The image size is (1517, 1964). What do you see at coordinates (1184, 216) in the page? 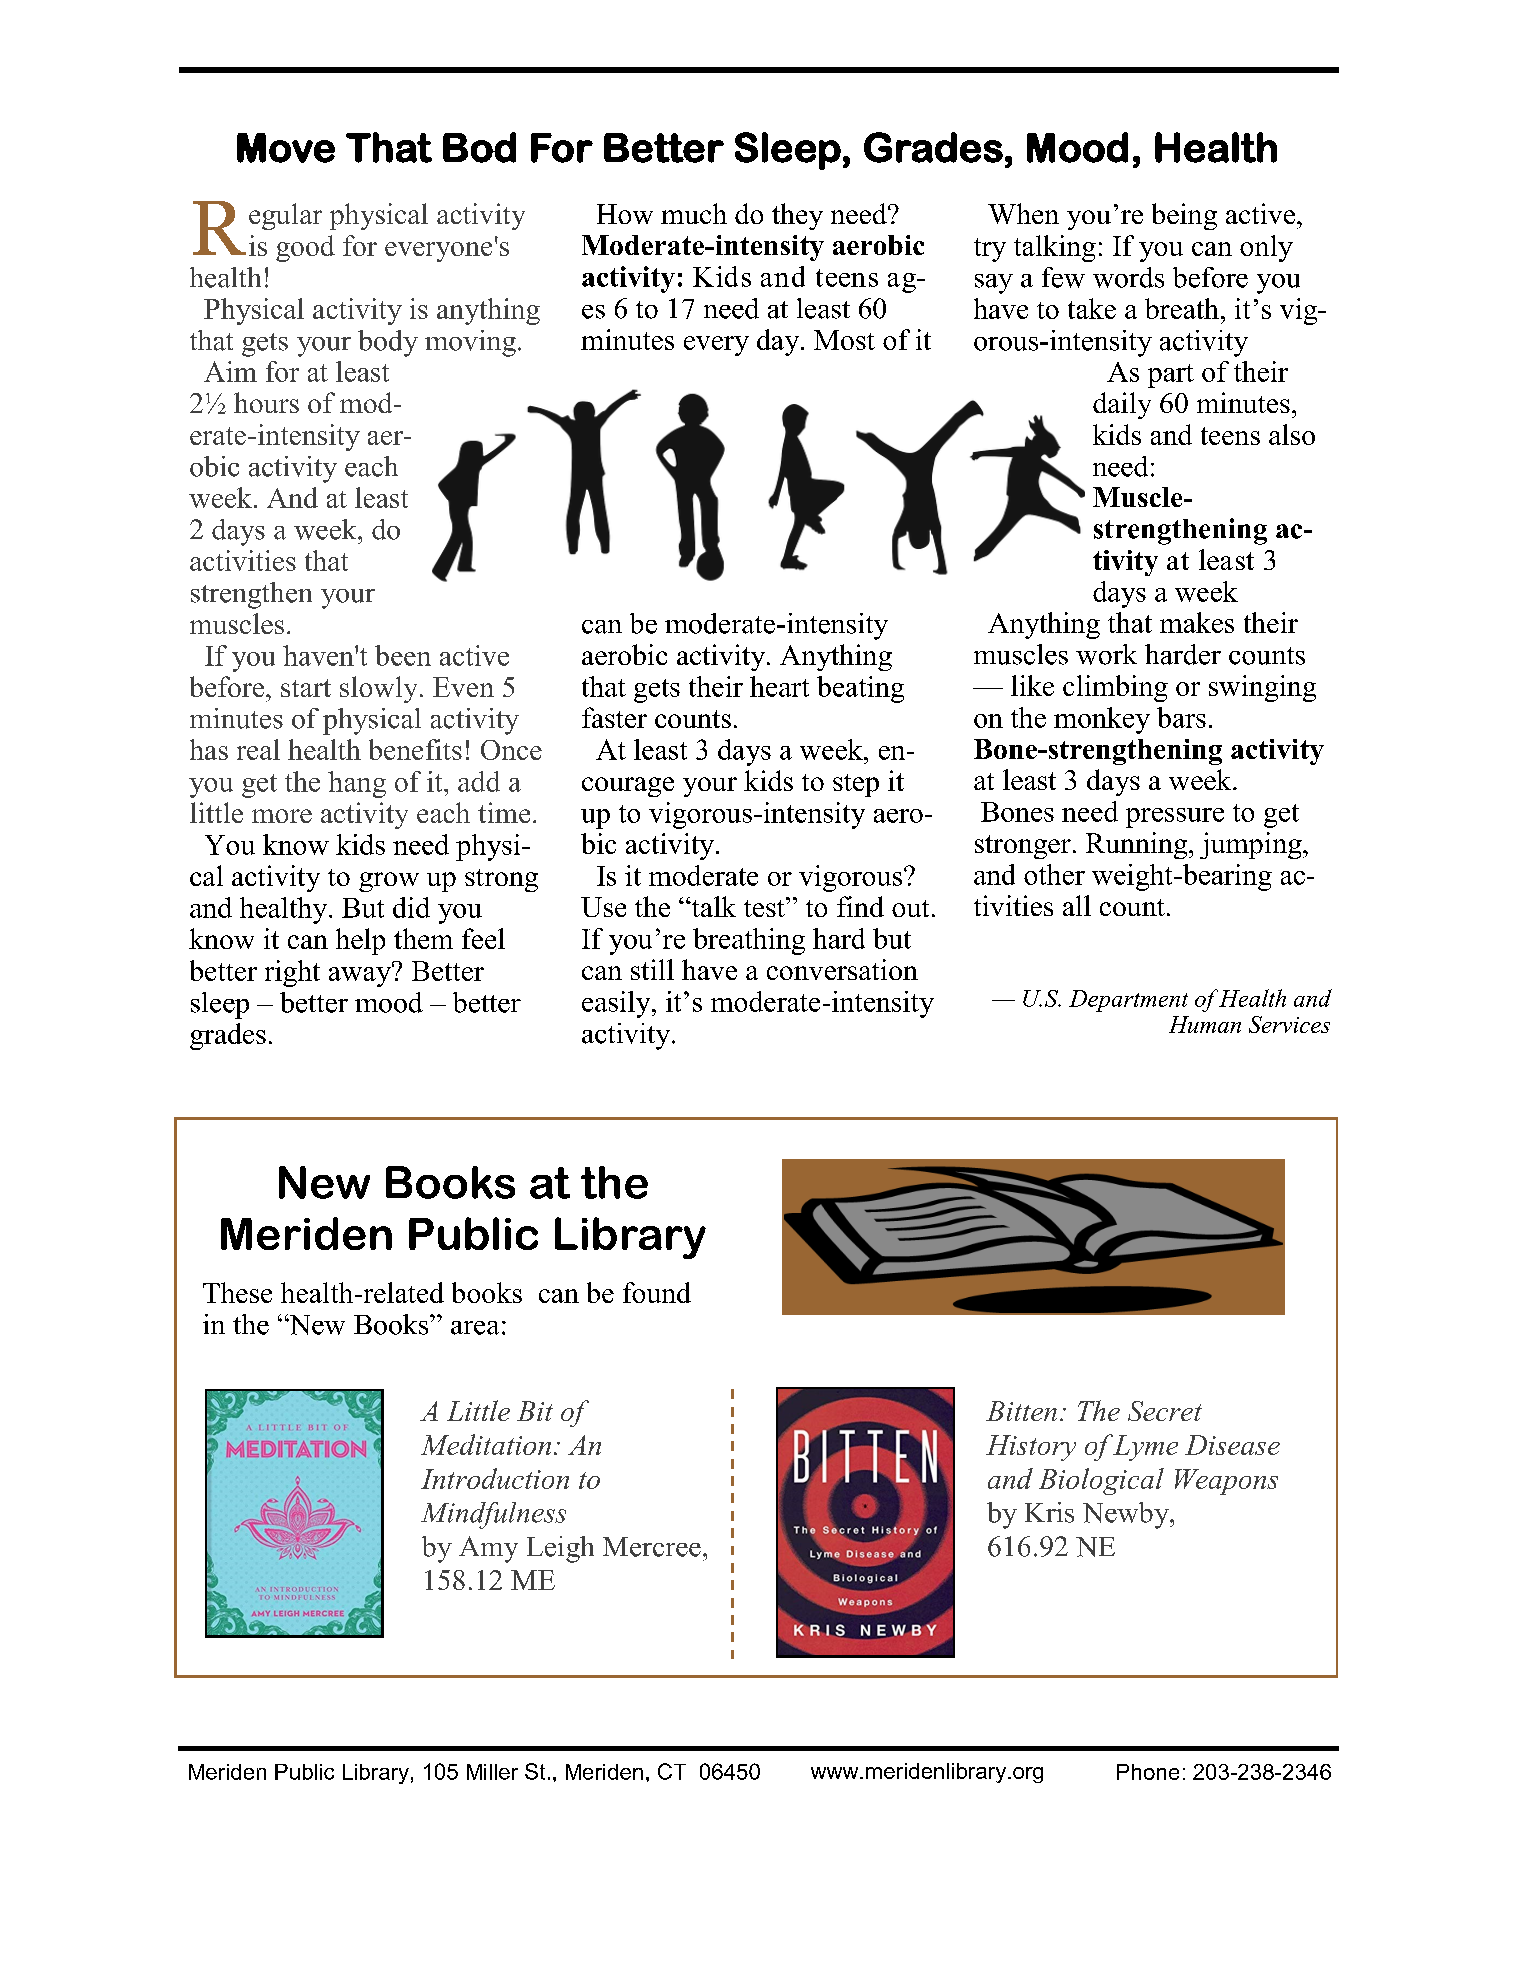
I see `being` at bounding box center [1184, 216].
